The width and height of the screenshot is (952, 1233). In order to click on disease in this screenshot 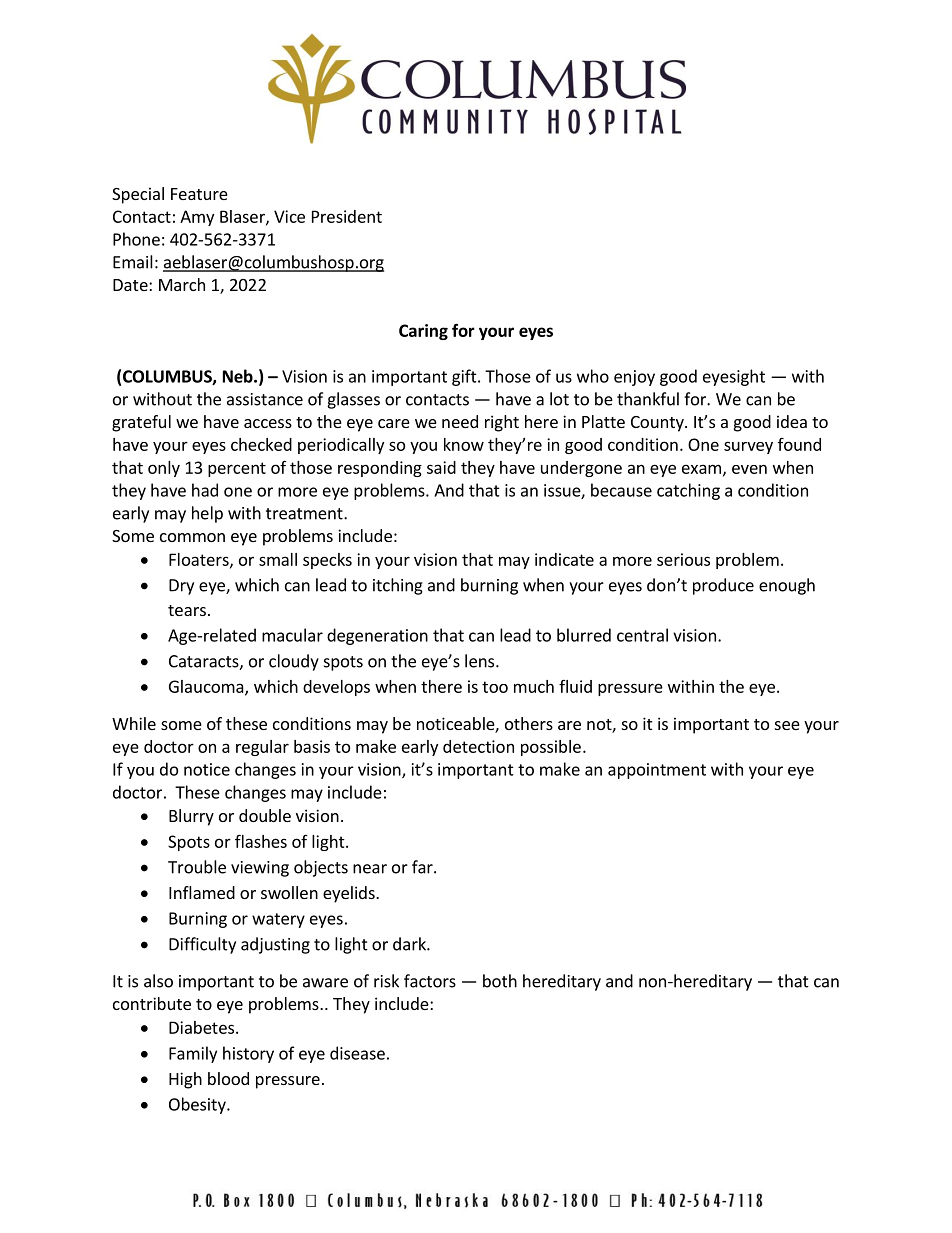, I will do `click(357, 1053)`.
